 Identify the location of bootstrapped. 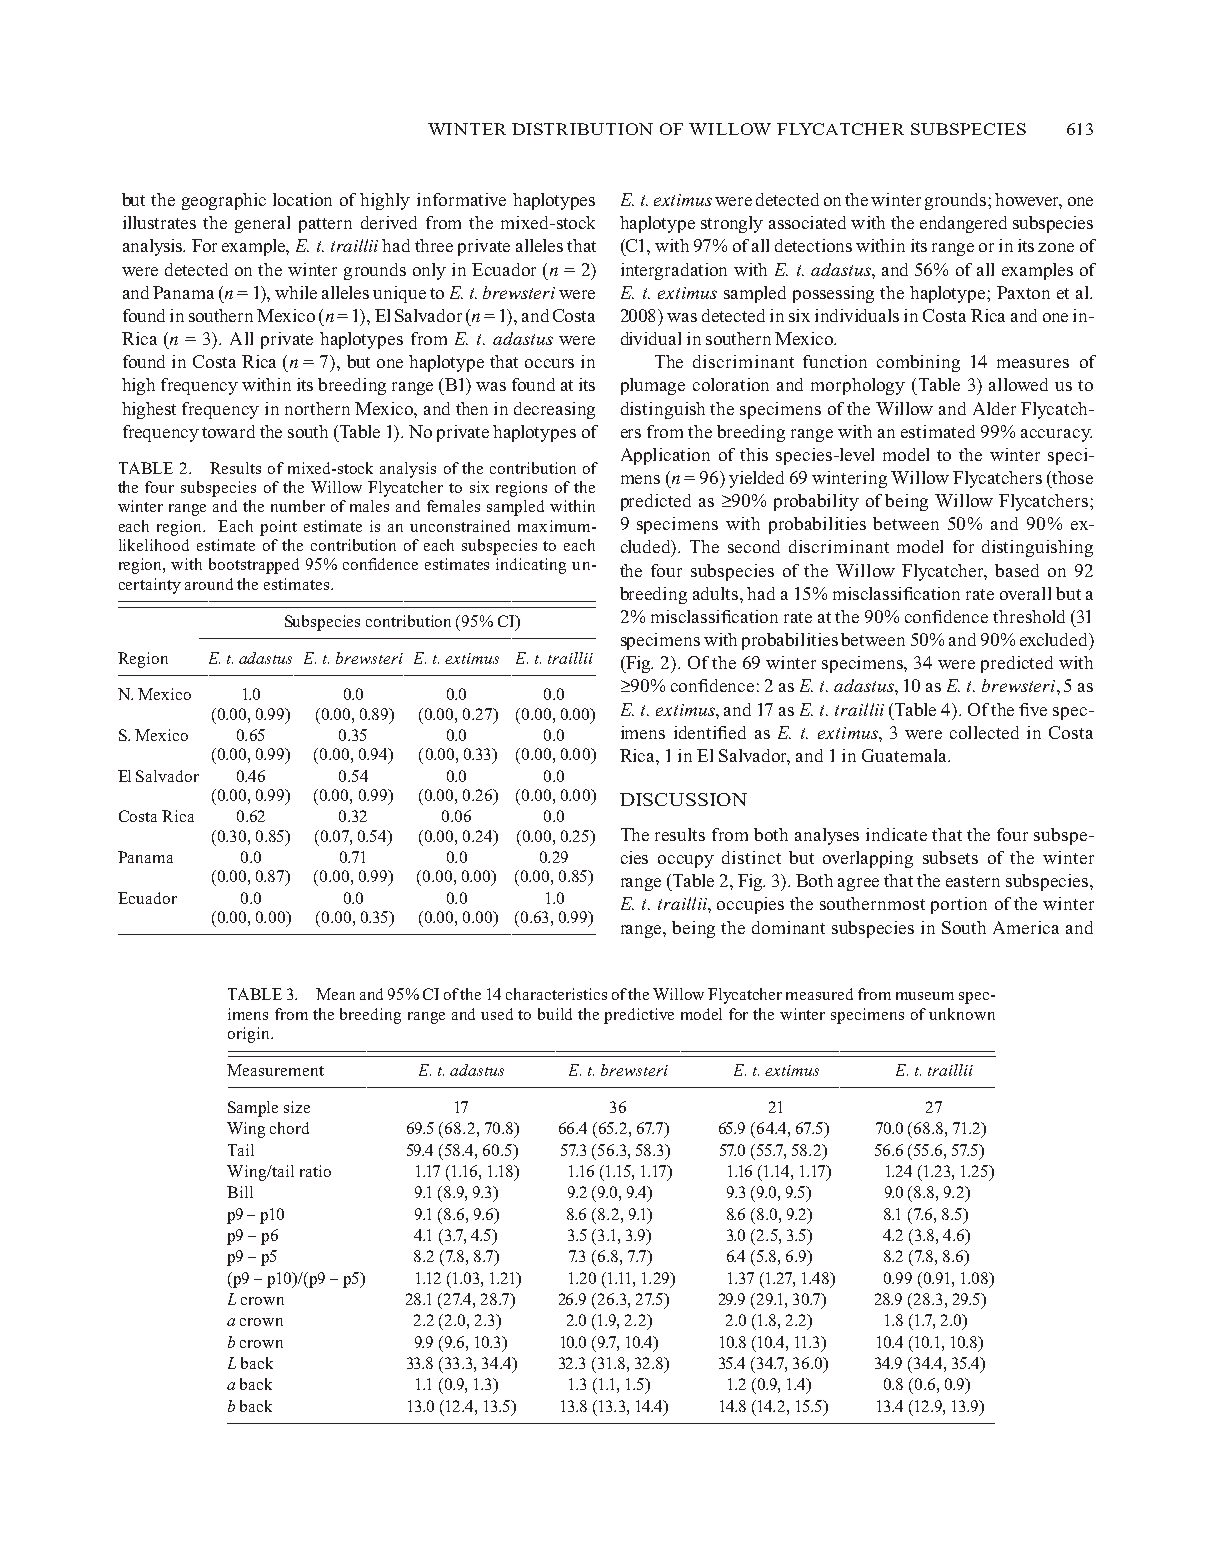
(254, 566).
